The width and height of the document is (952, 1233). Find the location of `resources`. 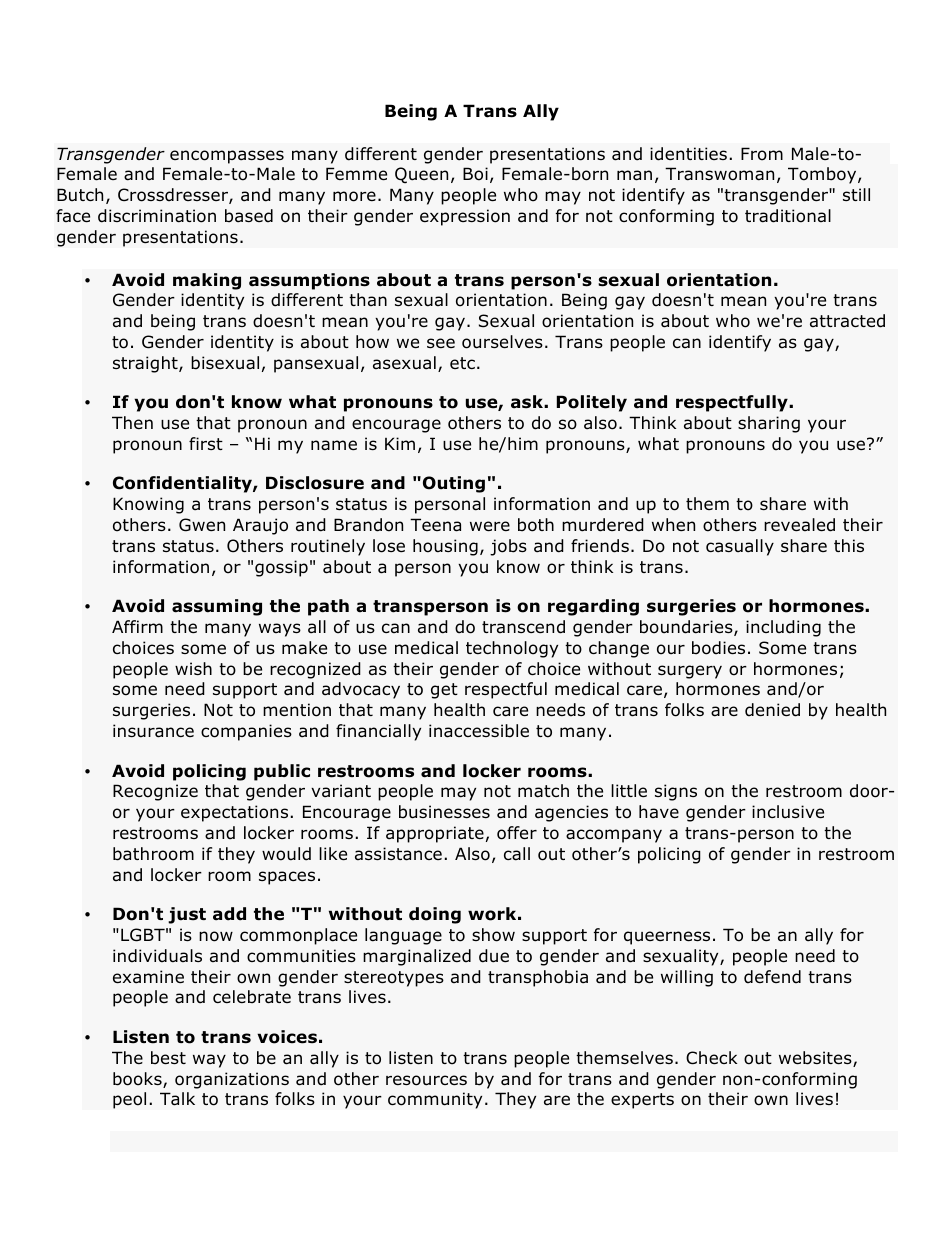

resources is located at coordinates (426, 1080).
